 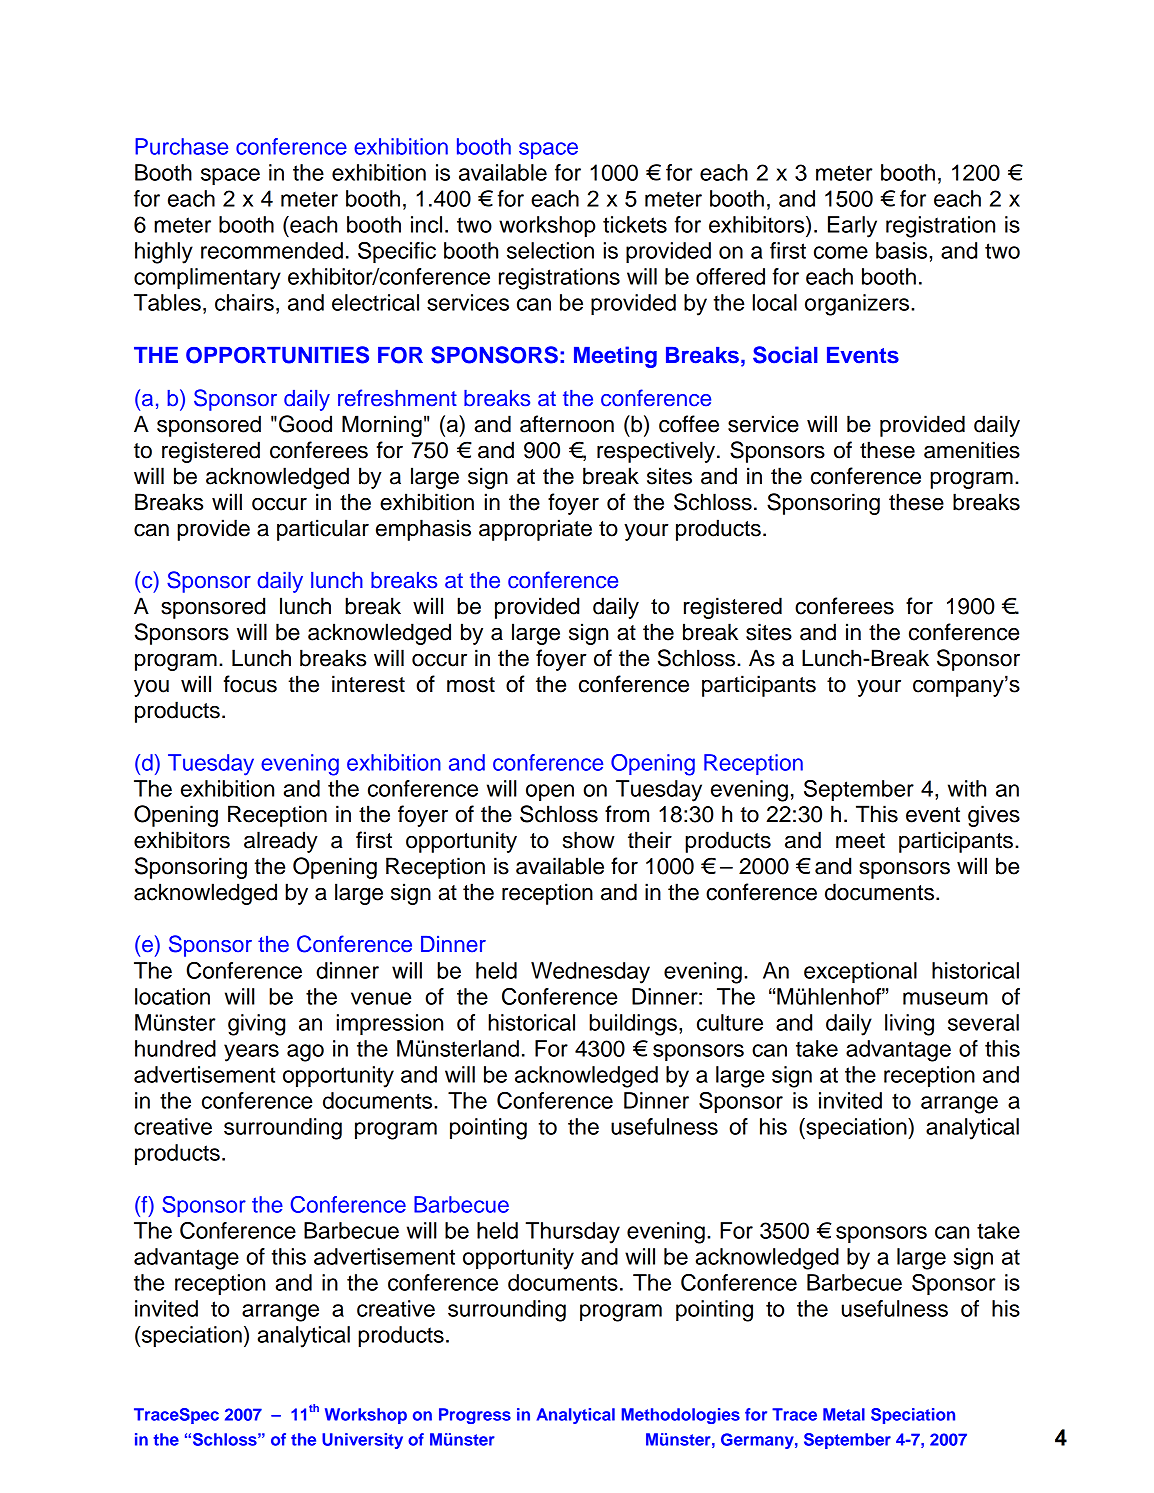 What do you see at coordinates (627, 814) in the screenshot?
I see `from` at bounding box center [627, 814].
